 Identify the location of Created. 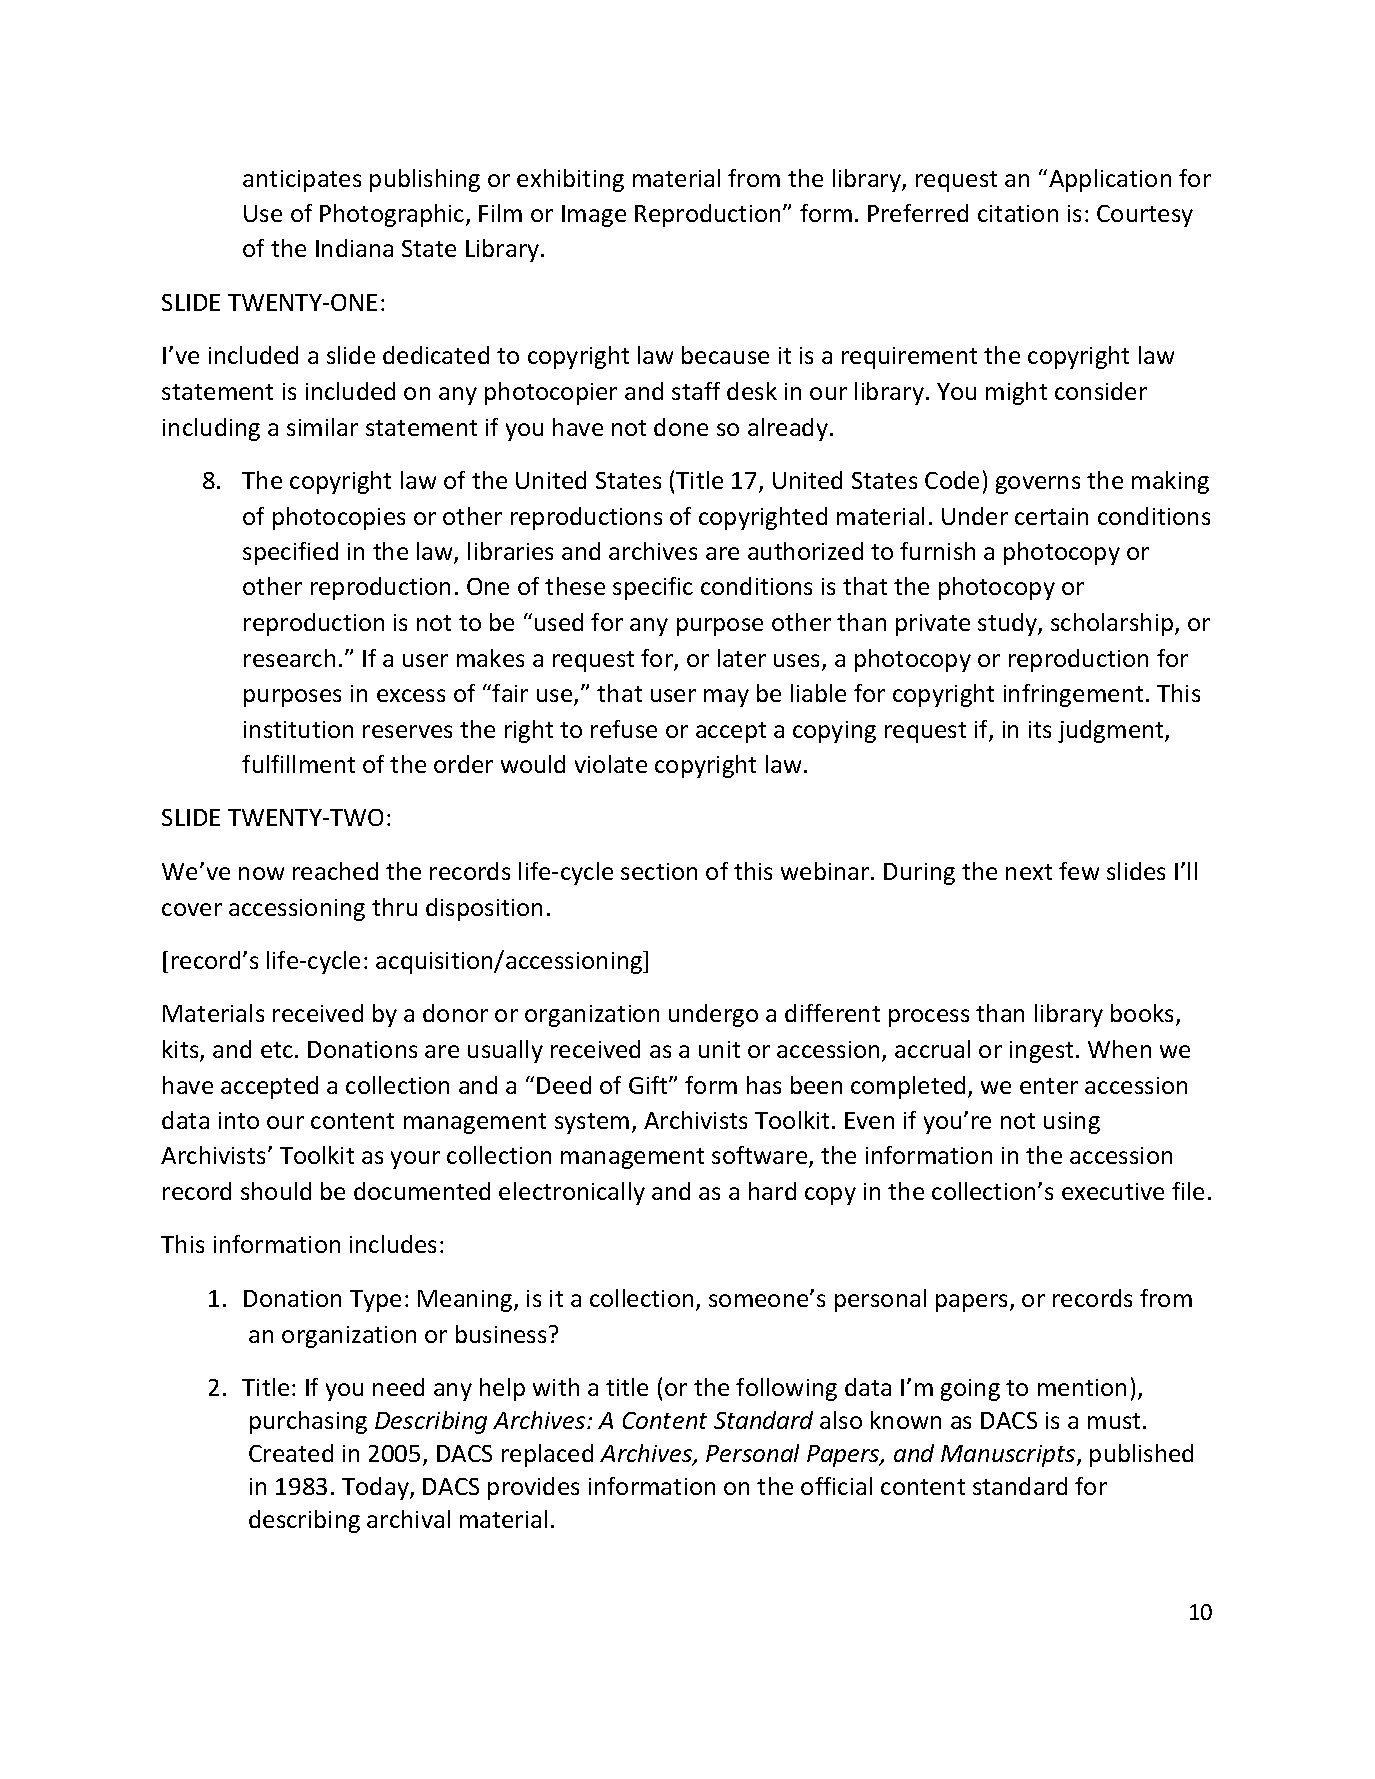
(291, 1453).
